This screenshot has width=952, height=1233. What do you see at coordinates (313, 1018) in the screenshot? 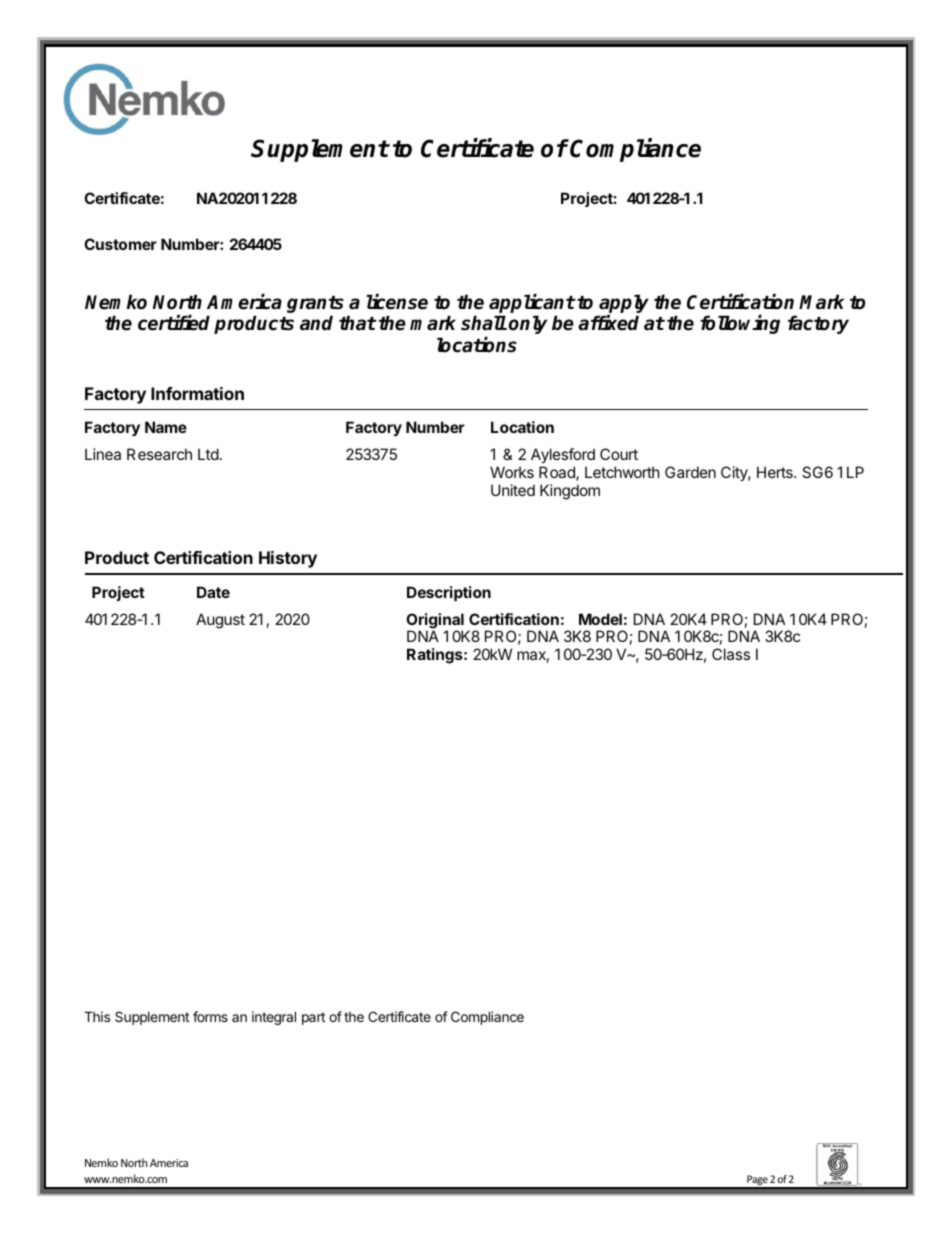
I see `part` at bounding box center [313, 1018].
